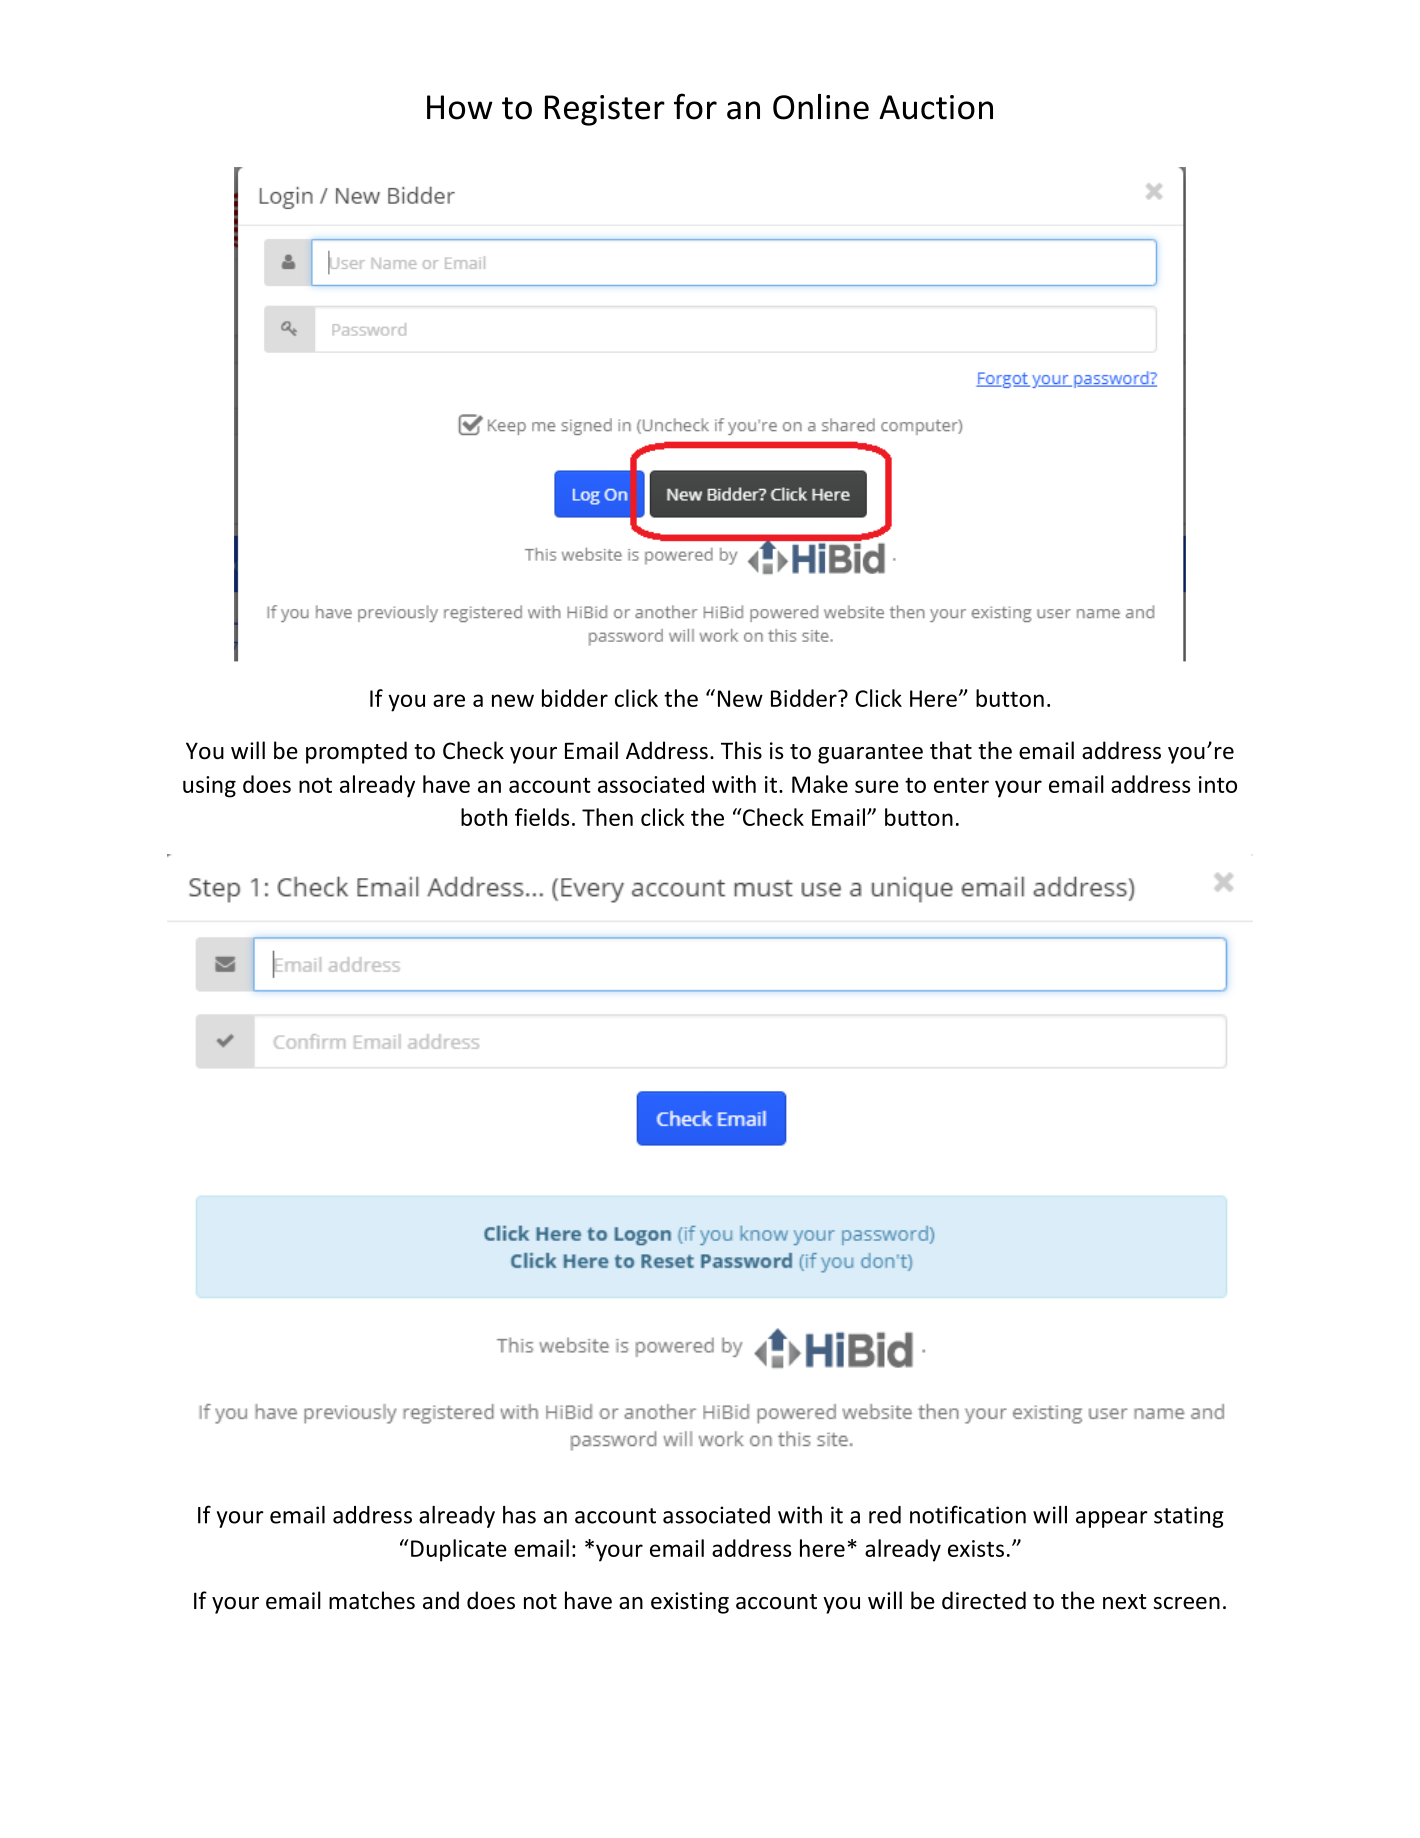 This document has width=1420, height=1838. What do you see at coordinates (820, 784) in the document?
I see `Make` at bounding box center [820, 784].
